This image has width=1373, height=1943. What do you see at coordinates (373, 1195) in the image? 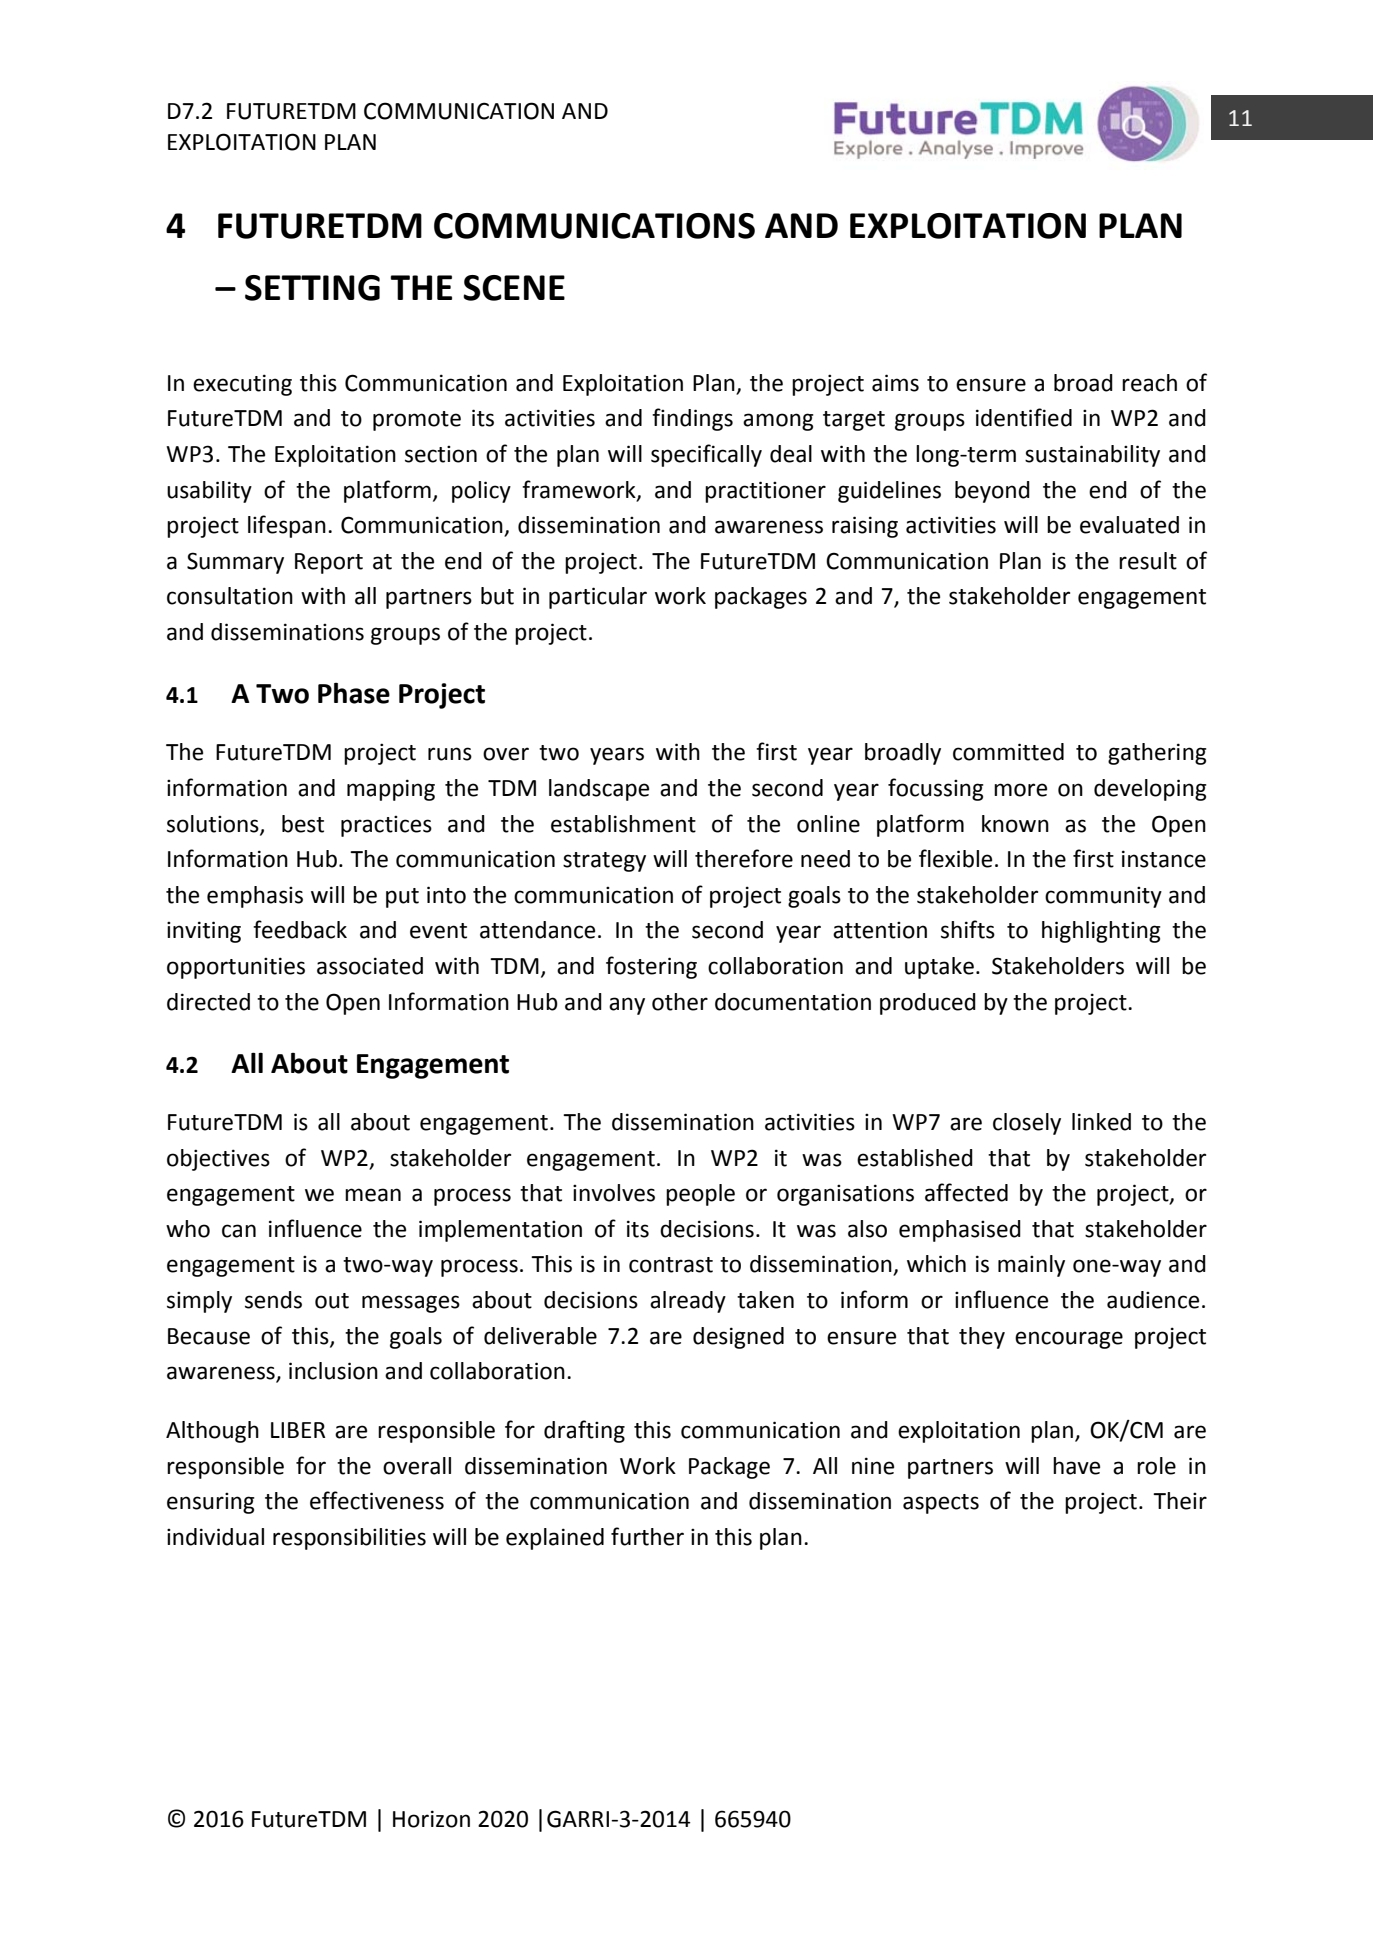
I see `mean` at bounding box center [373, 1195].
